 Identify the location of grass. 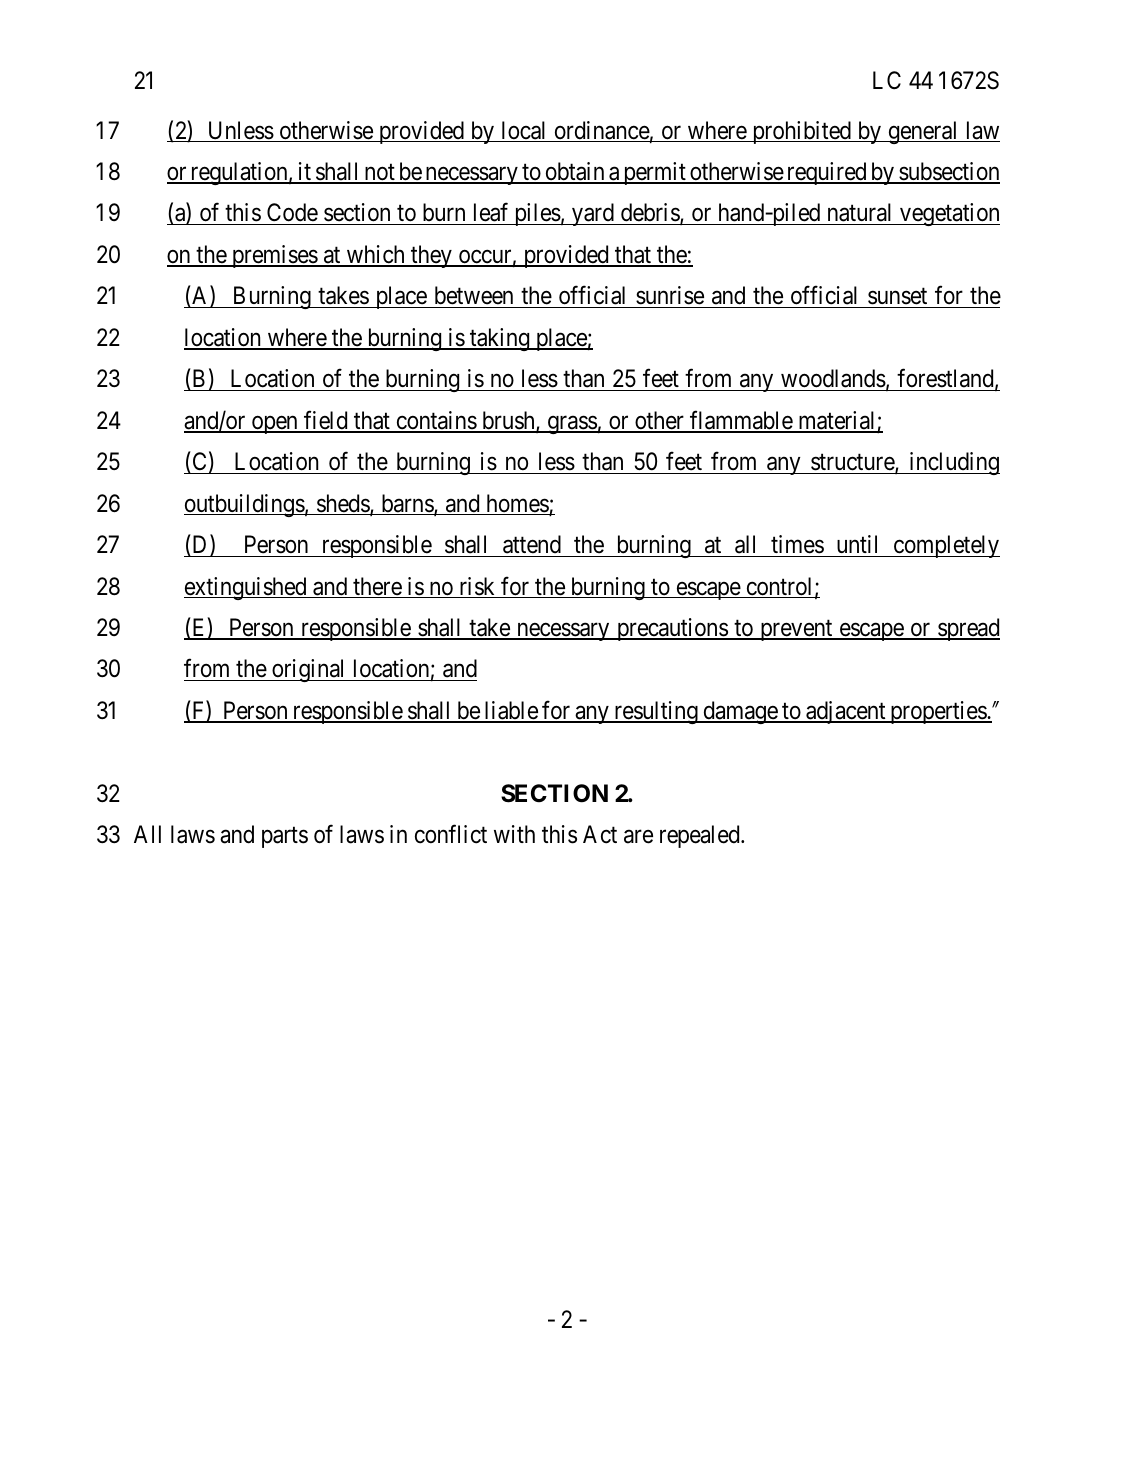
(571, 425).
